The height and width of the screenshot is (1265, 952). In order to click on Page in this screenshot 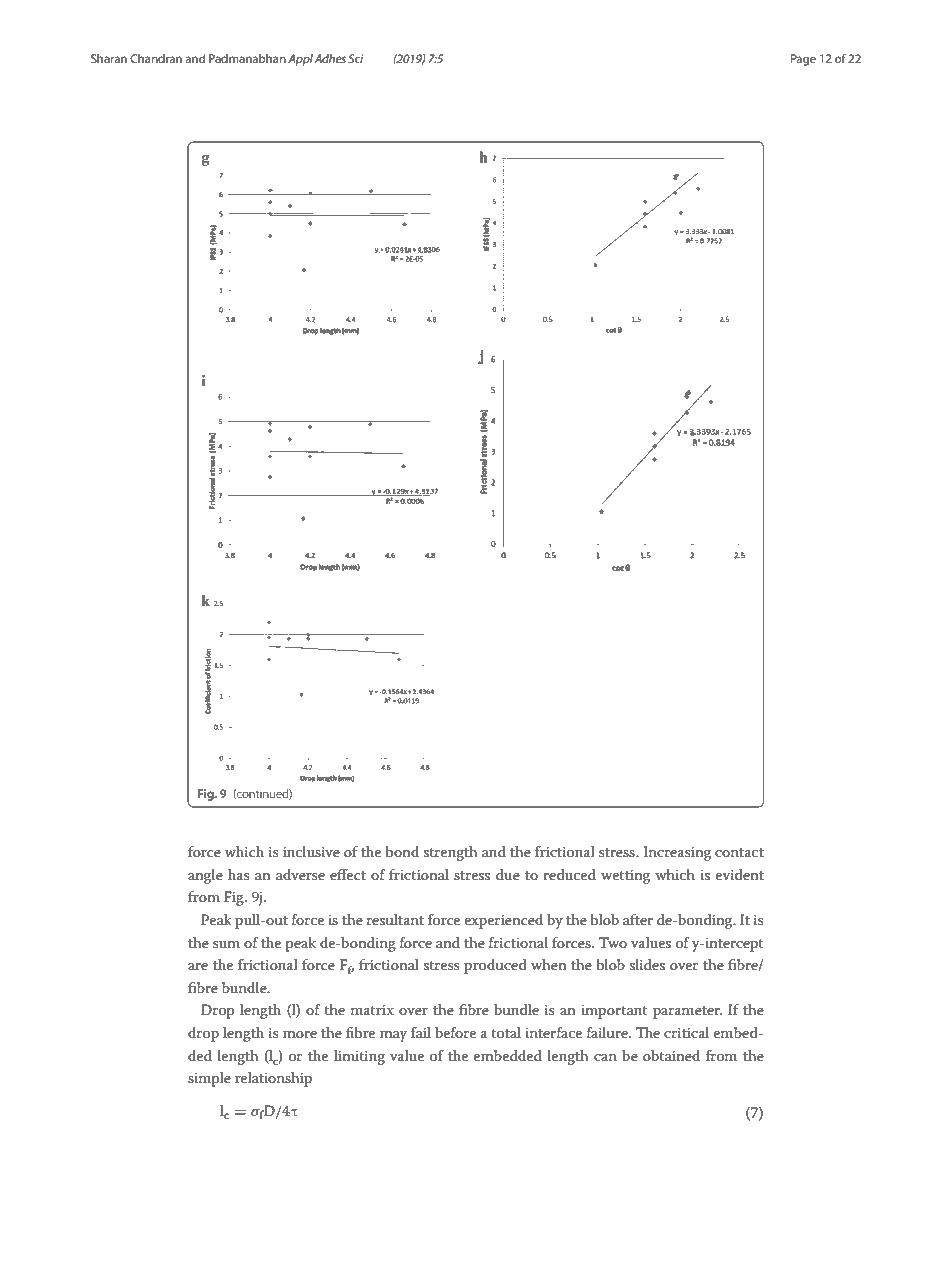, I will do `click(803, 60)`.
